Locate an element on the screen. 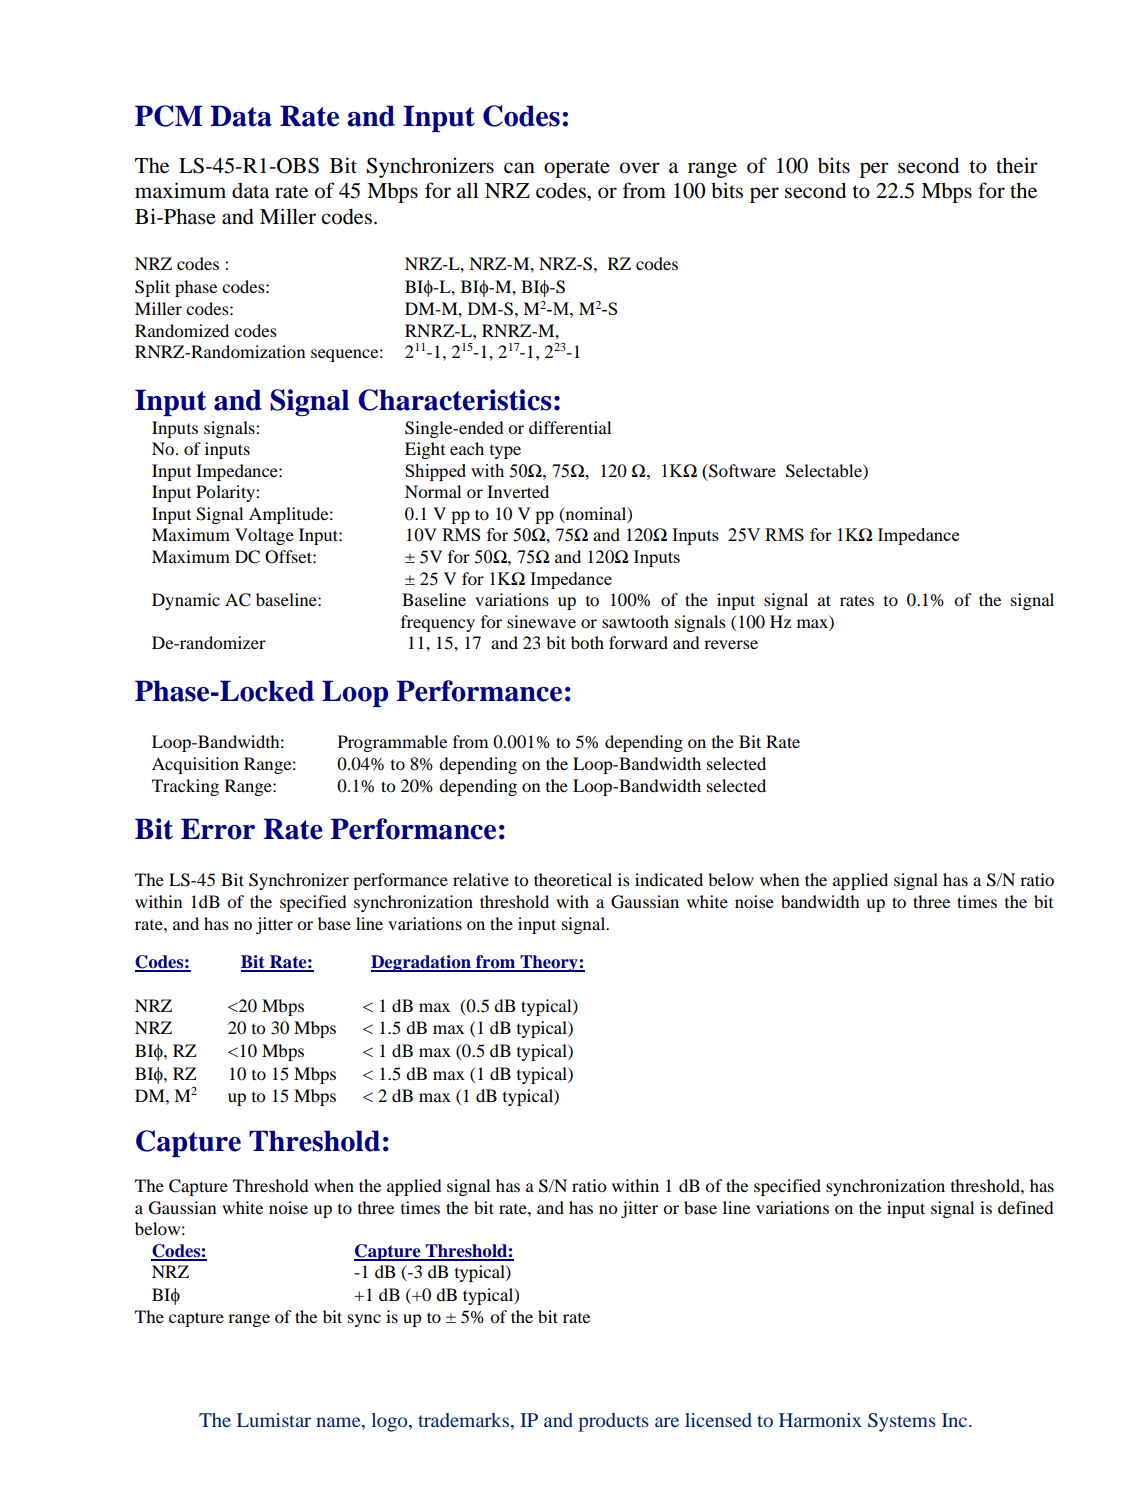 The width and height of the screenshot is (1147, 1485). theoretical is located at coordinates (573, 879).
